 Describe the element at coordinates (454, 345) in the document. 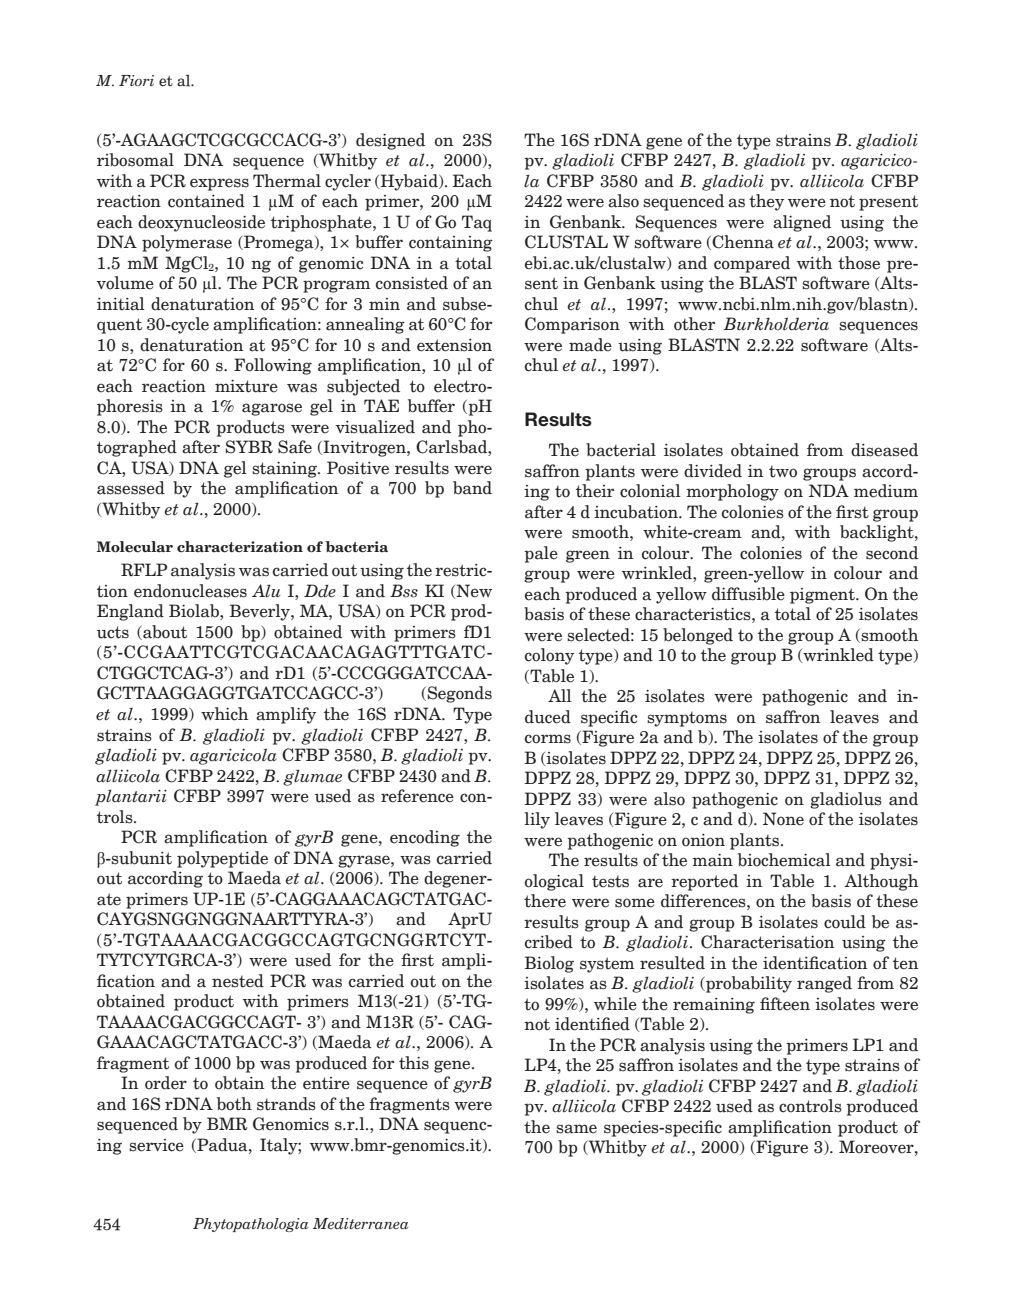

I see `extension` at that location.
